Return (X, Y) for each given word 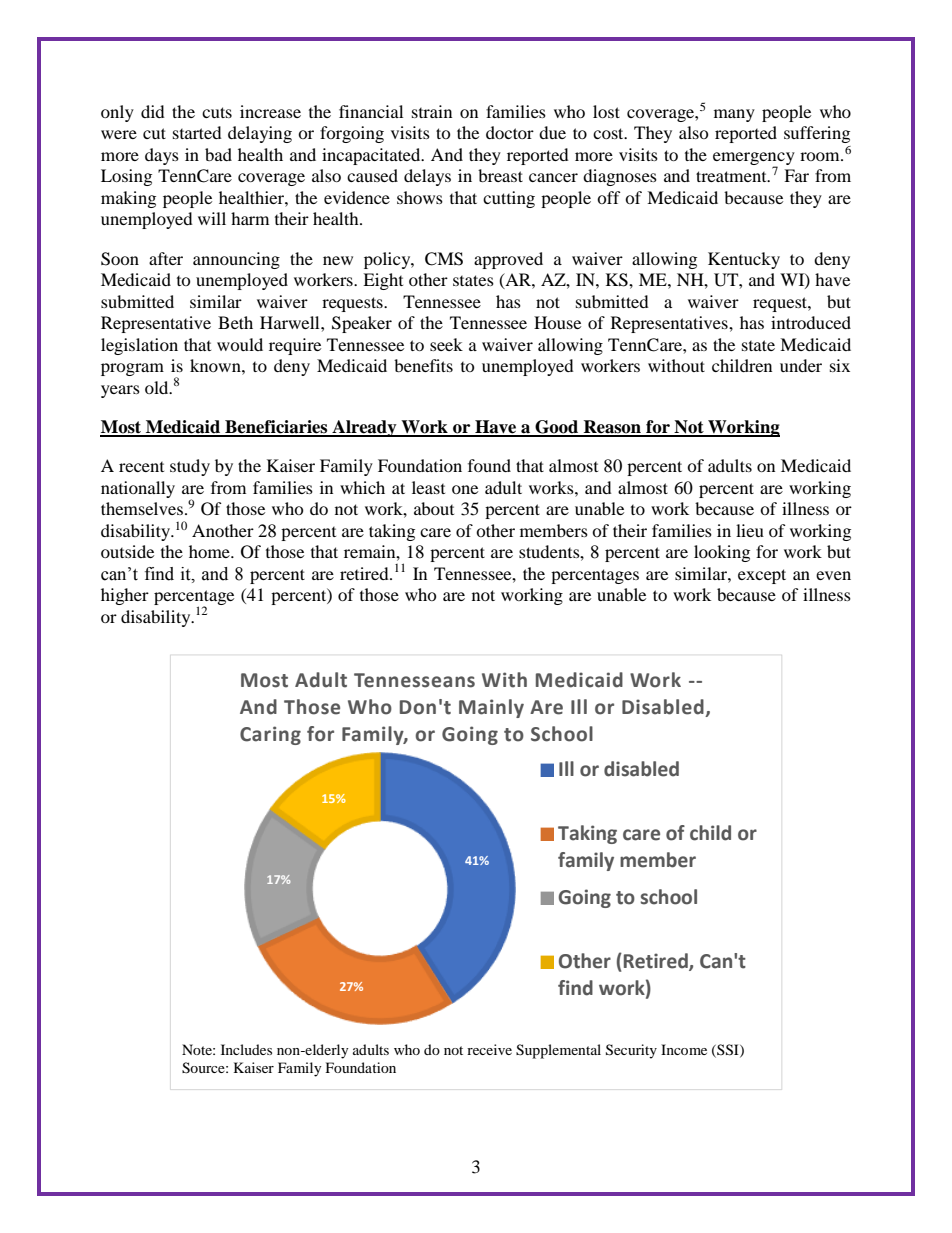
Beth (235, 322)
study (190, 467)
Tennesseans (414, 680)
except (762, 576)
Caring (270, 735)
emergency (754, 159)
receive (489, 1049)
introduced (811, 322)
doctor (510, 132)
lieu (750, 530)
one (465, 489)
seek (446, 344)
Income (684, 1049)
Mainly (491, 708)
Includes (246, 1049)
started (197, 132)
